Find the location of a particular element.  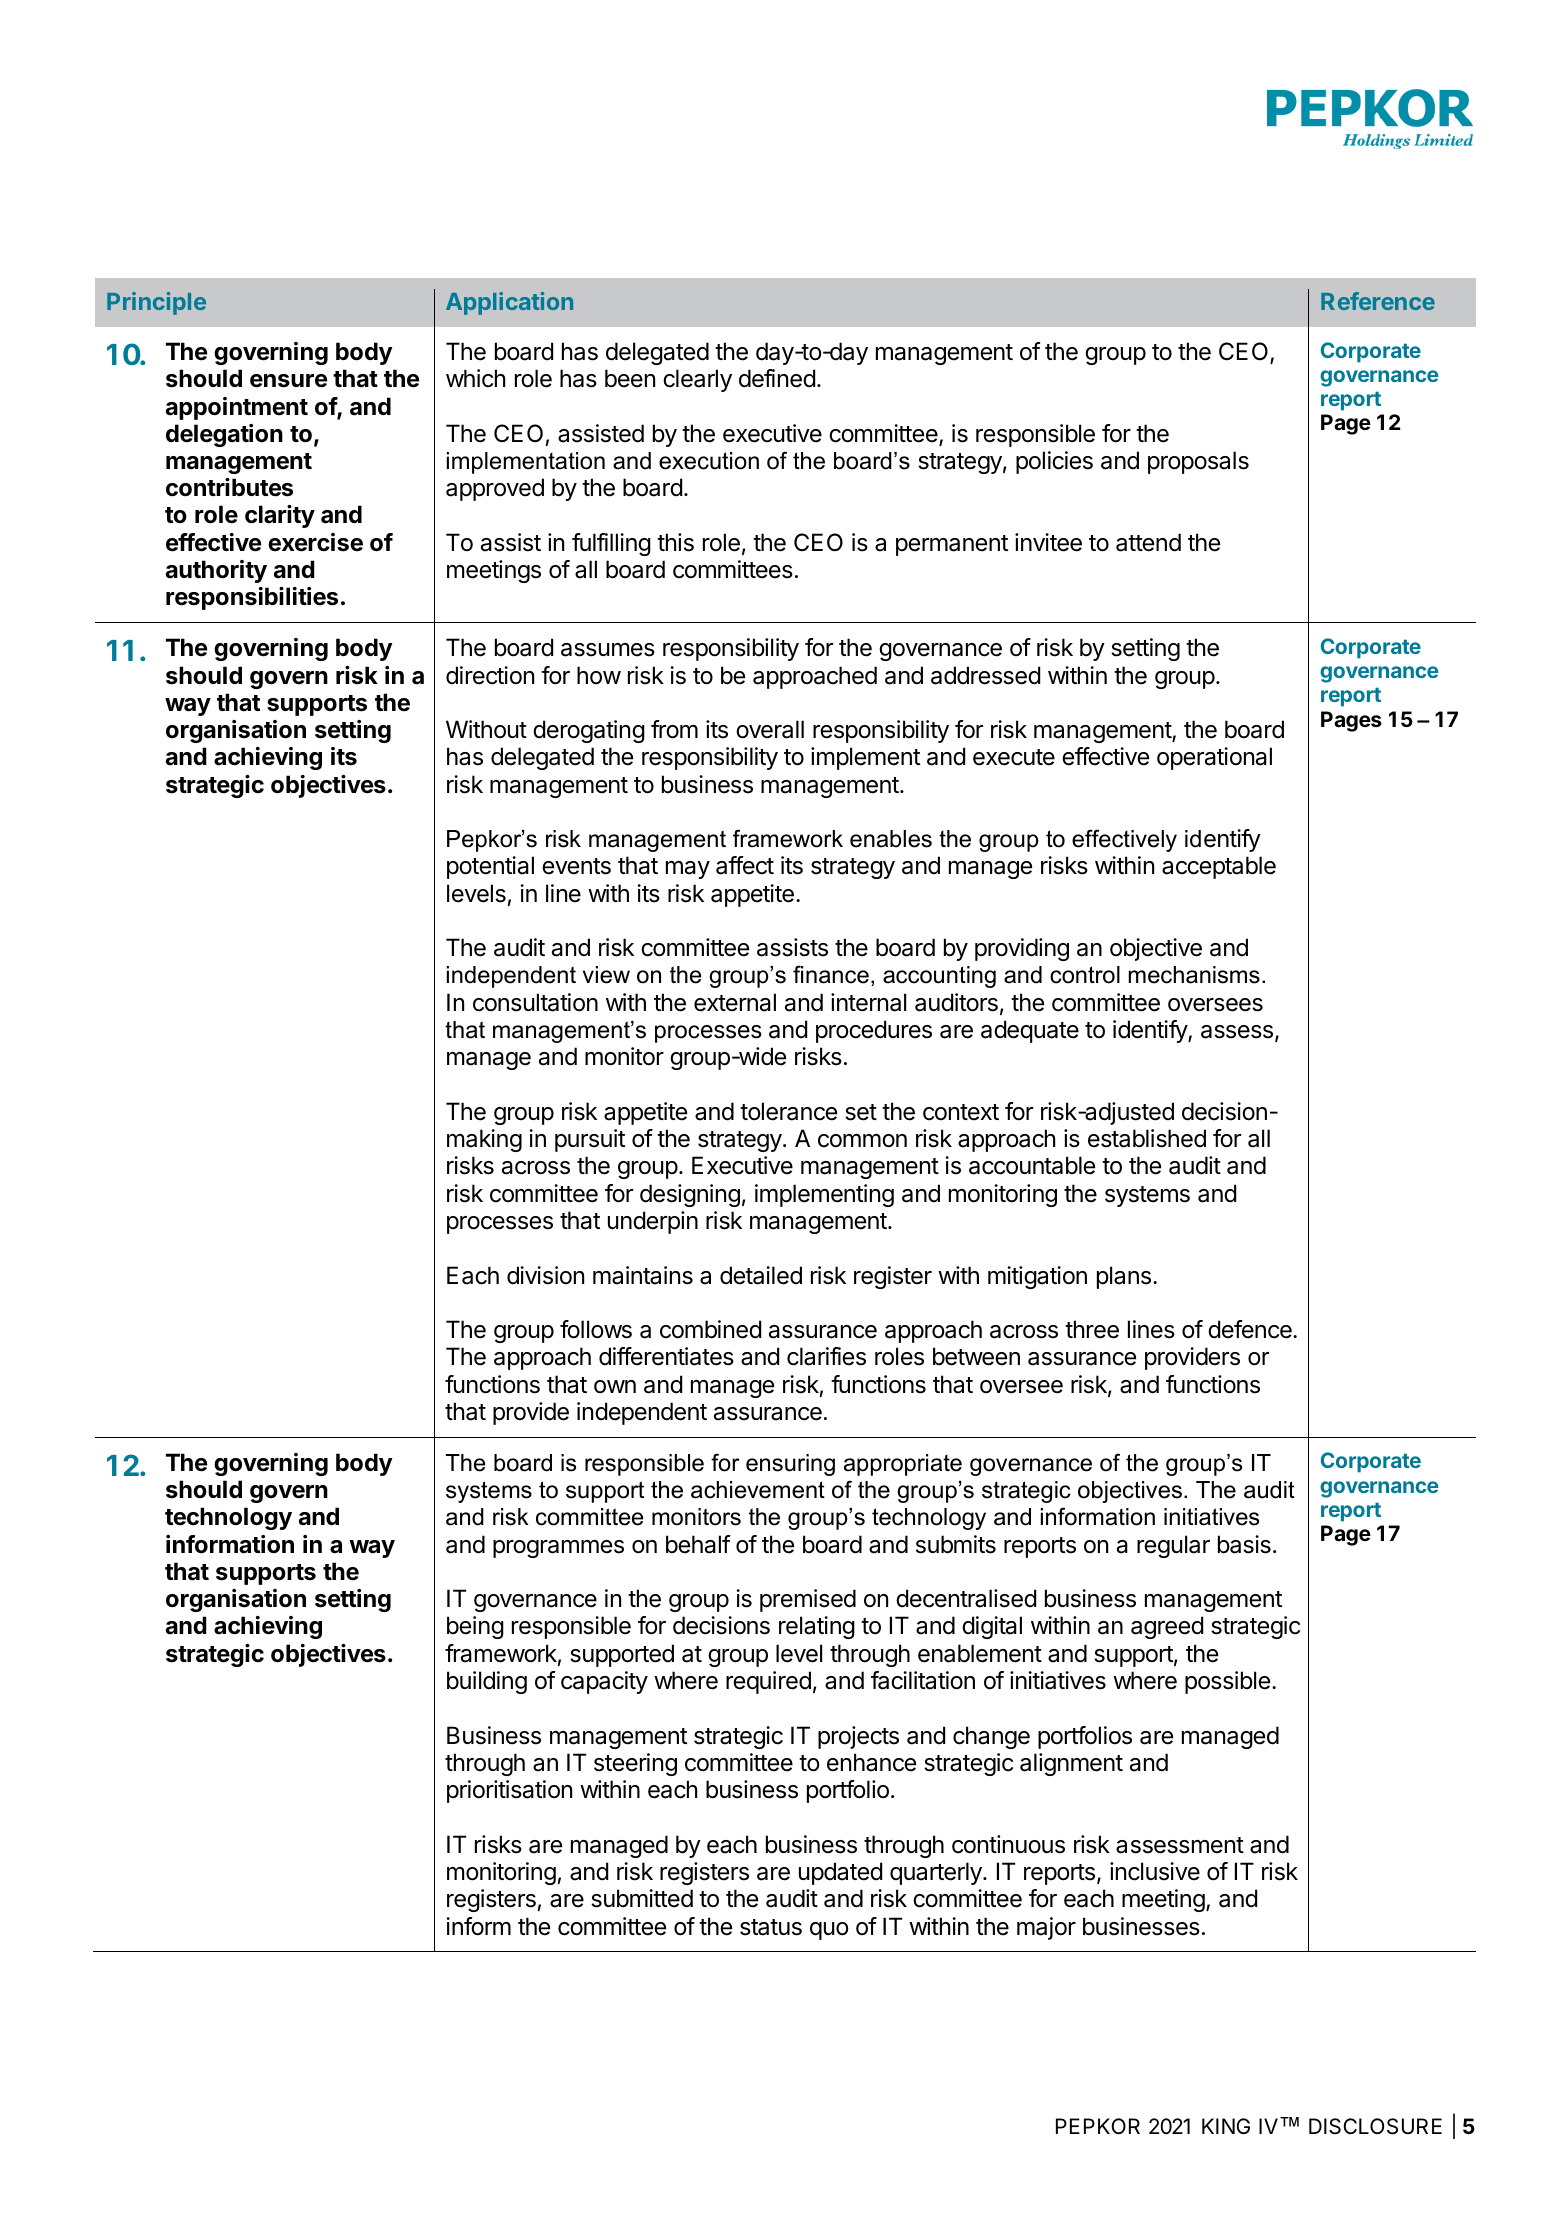

DISCLOSURE is located at coordinates (1375, 2126).
